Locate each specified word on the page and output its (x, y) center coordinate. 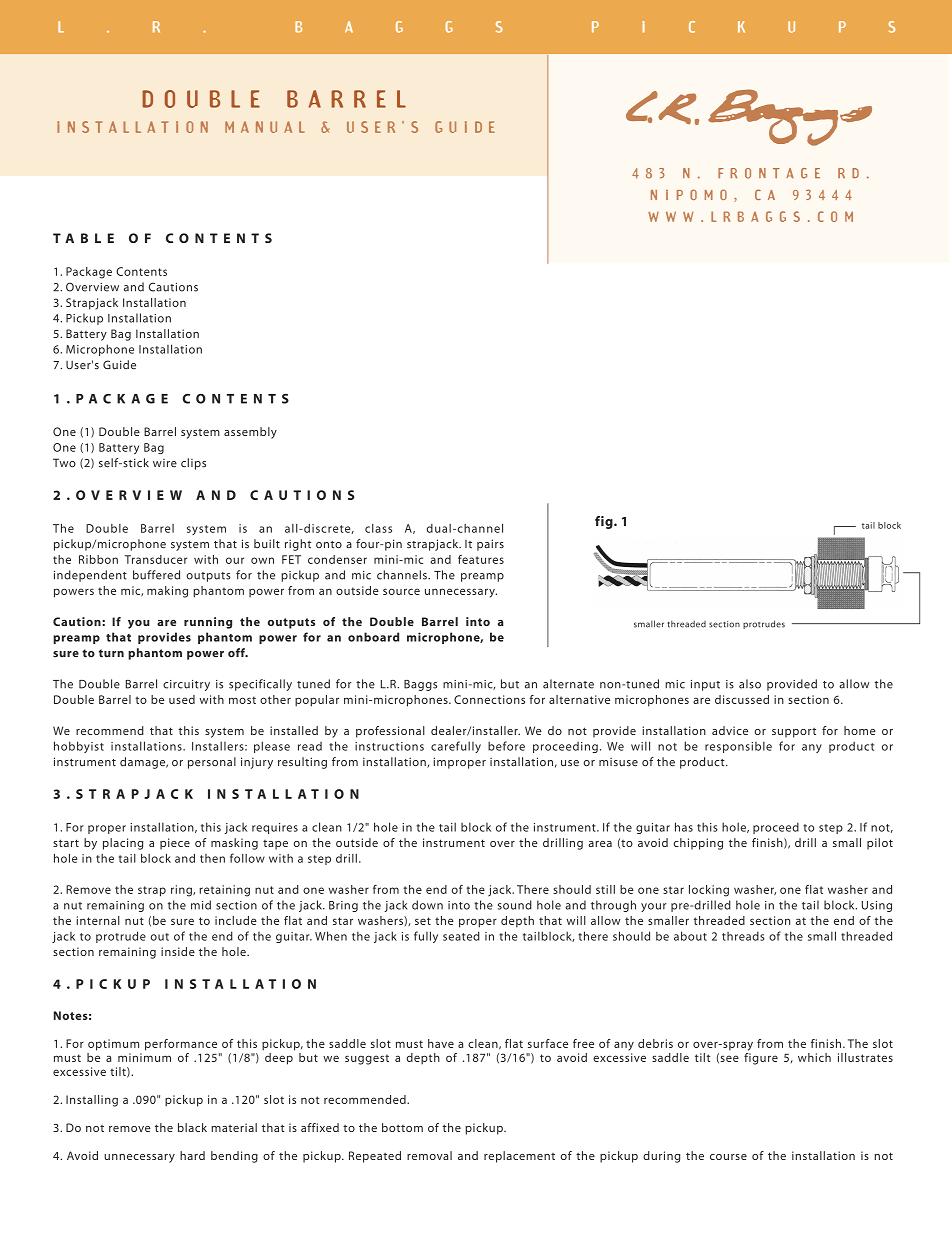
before (506, 746)
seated (461, 936)
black (192, 1127)
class (378, 528)
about (690, 936)
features (481, 559)
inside (178, 951)
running (208, 623)
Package (89, 273)
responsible (738, 747)
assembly (250, 433)
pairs (490, 545)
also (750, 684)
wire (165, 463)
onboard (373, 637)
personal (212, 763)
